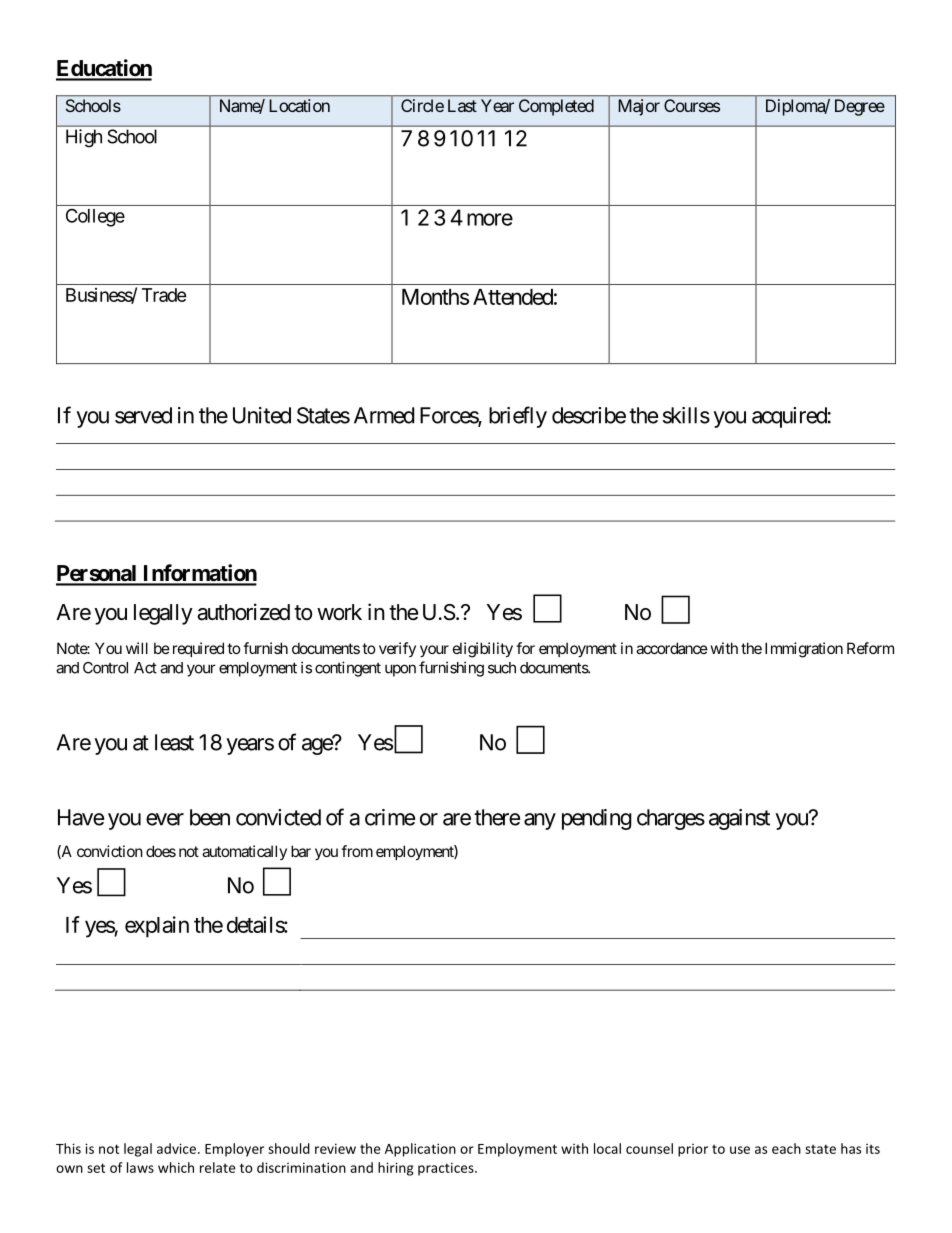  I want to click on will, so click(137, 648).
